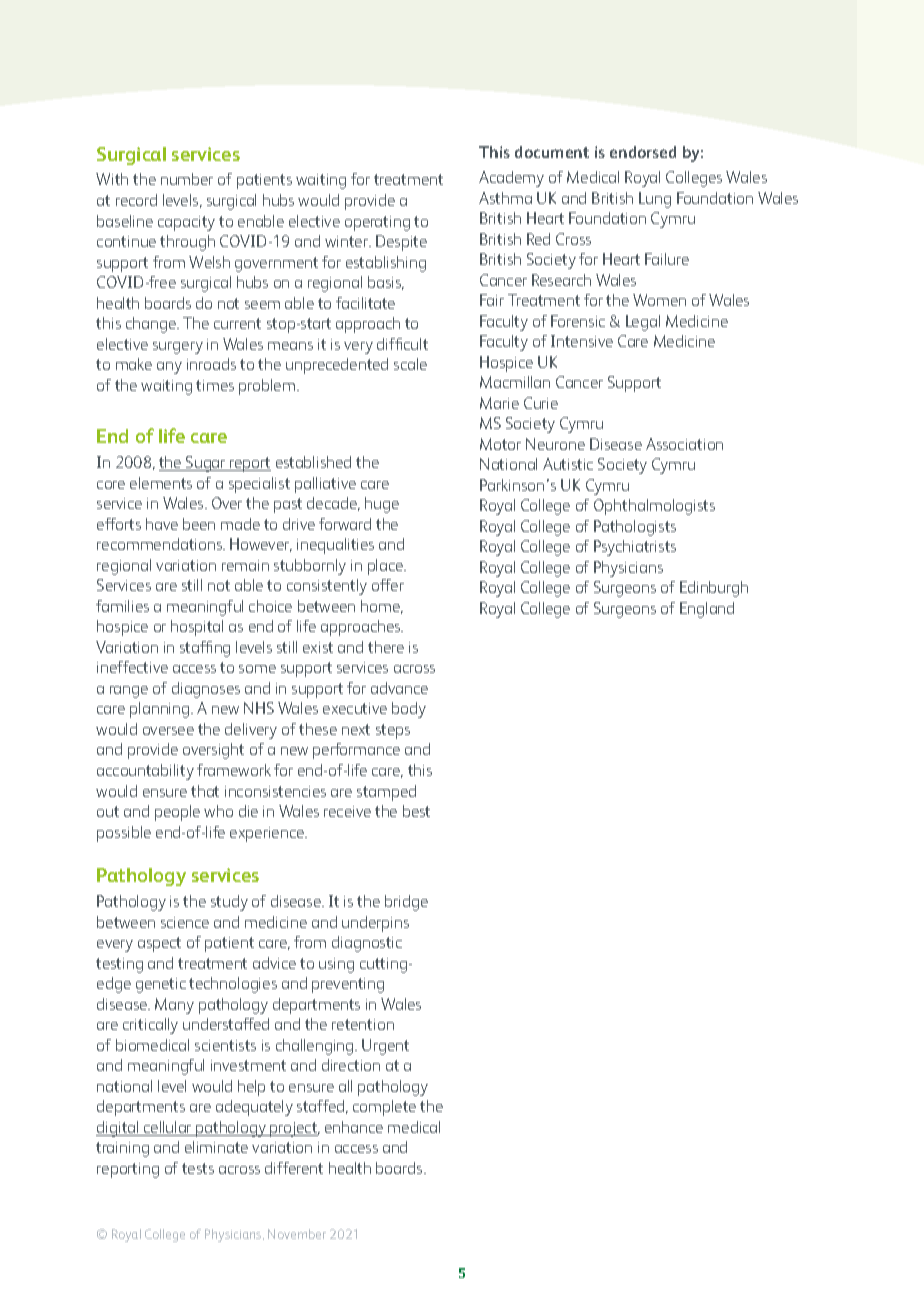  Describe the element at coordinates (206, 690) in the document. I see `diagnoses` at that location.
